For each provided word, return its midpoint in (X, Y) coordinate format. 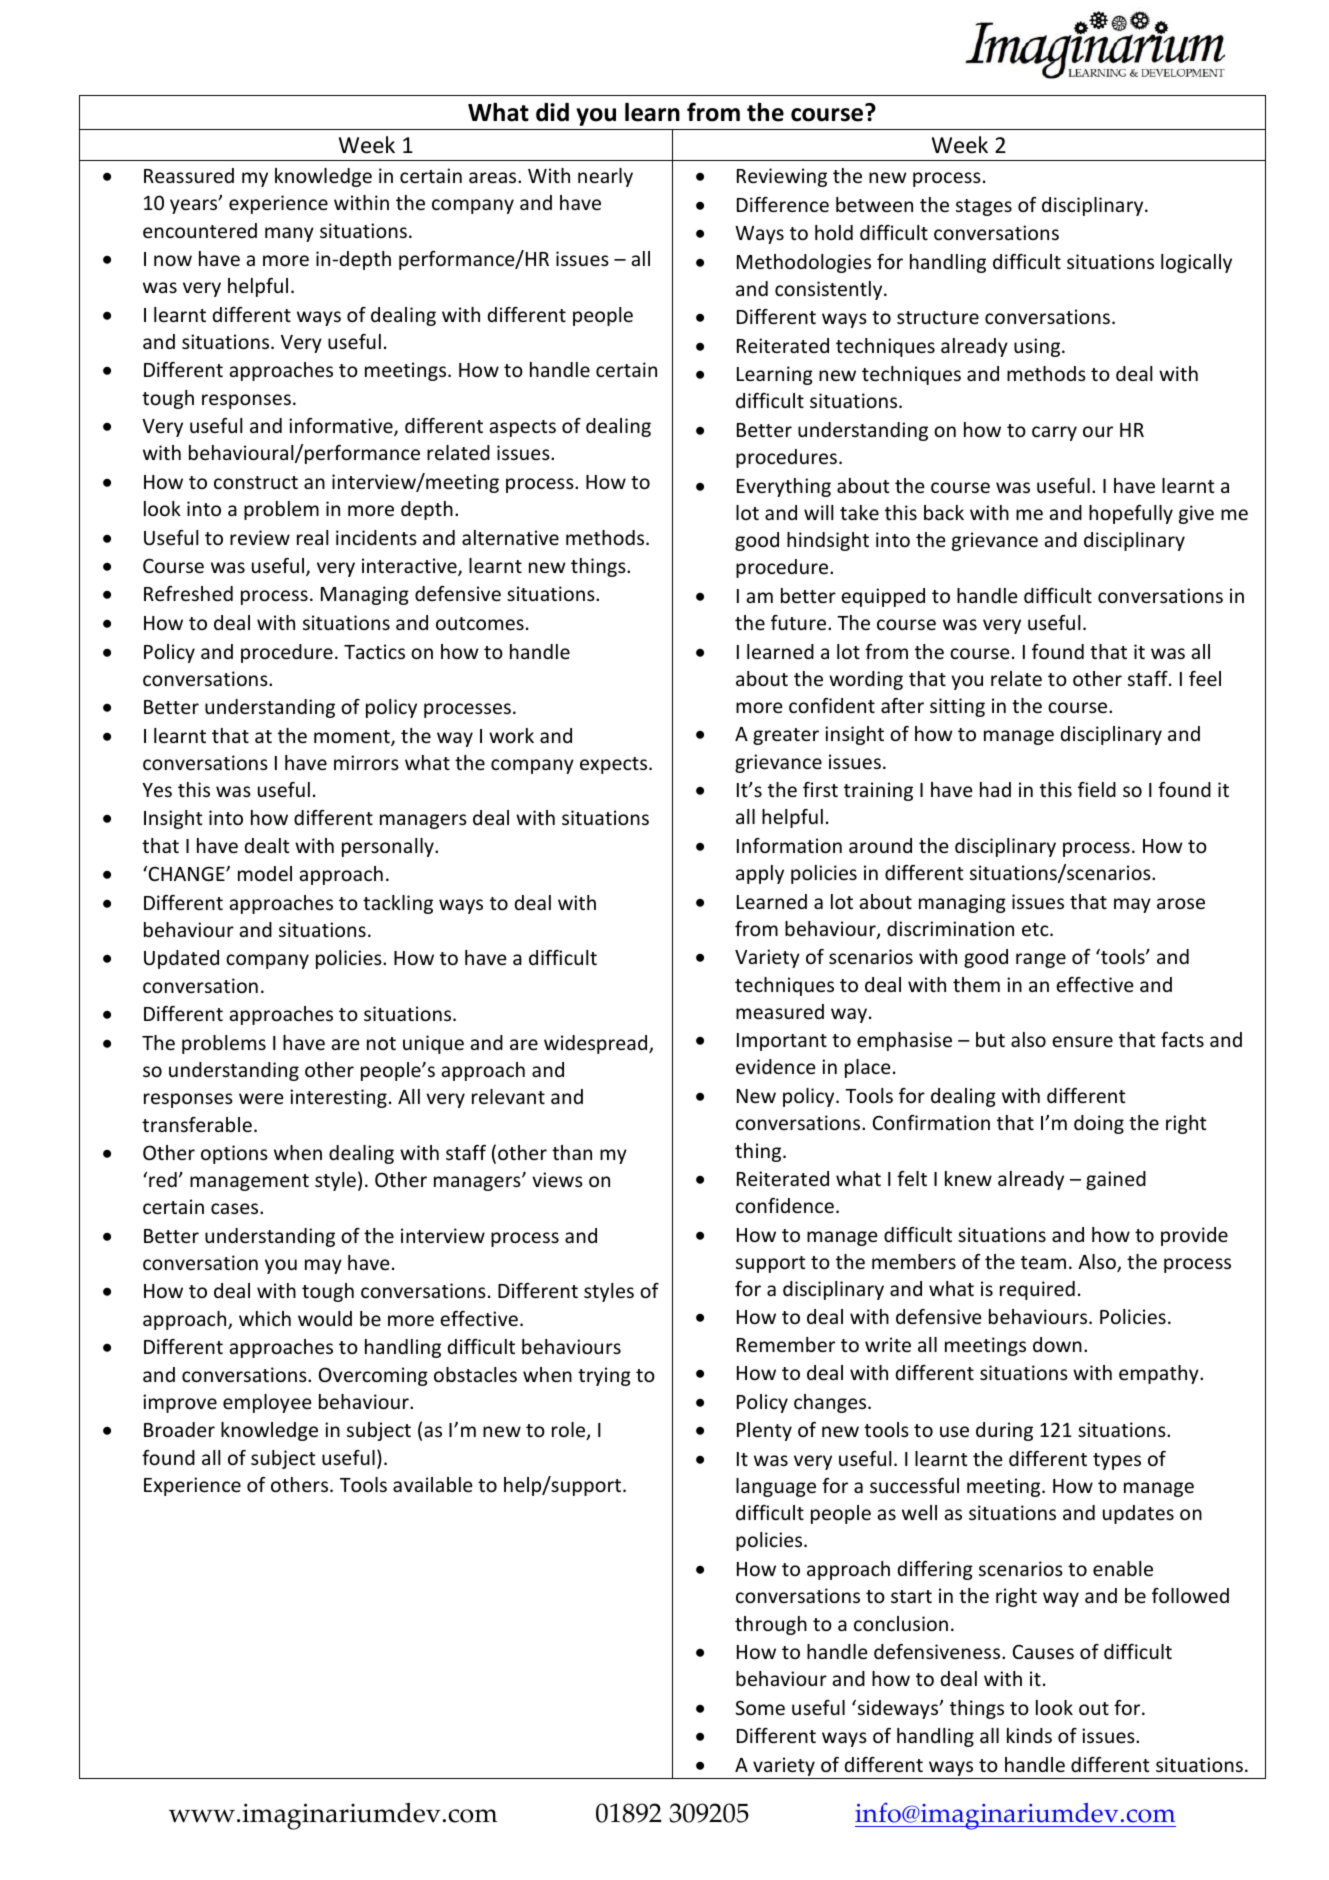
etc (1036, 929)
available (432, 1484)
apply (760, 874)
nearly (605, 177)
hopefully (1131, 514)
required (1037, 1290)
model (265, 873)
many (289, 234)
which (265, 1318)
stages (984, 207)
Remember (786, 1344)
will (819, 512)
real (313, 537)
